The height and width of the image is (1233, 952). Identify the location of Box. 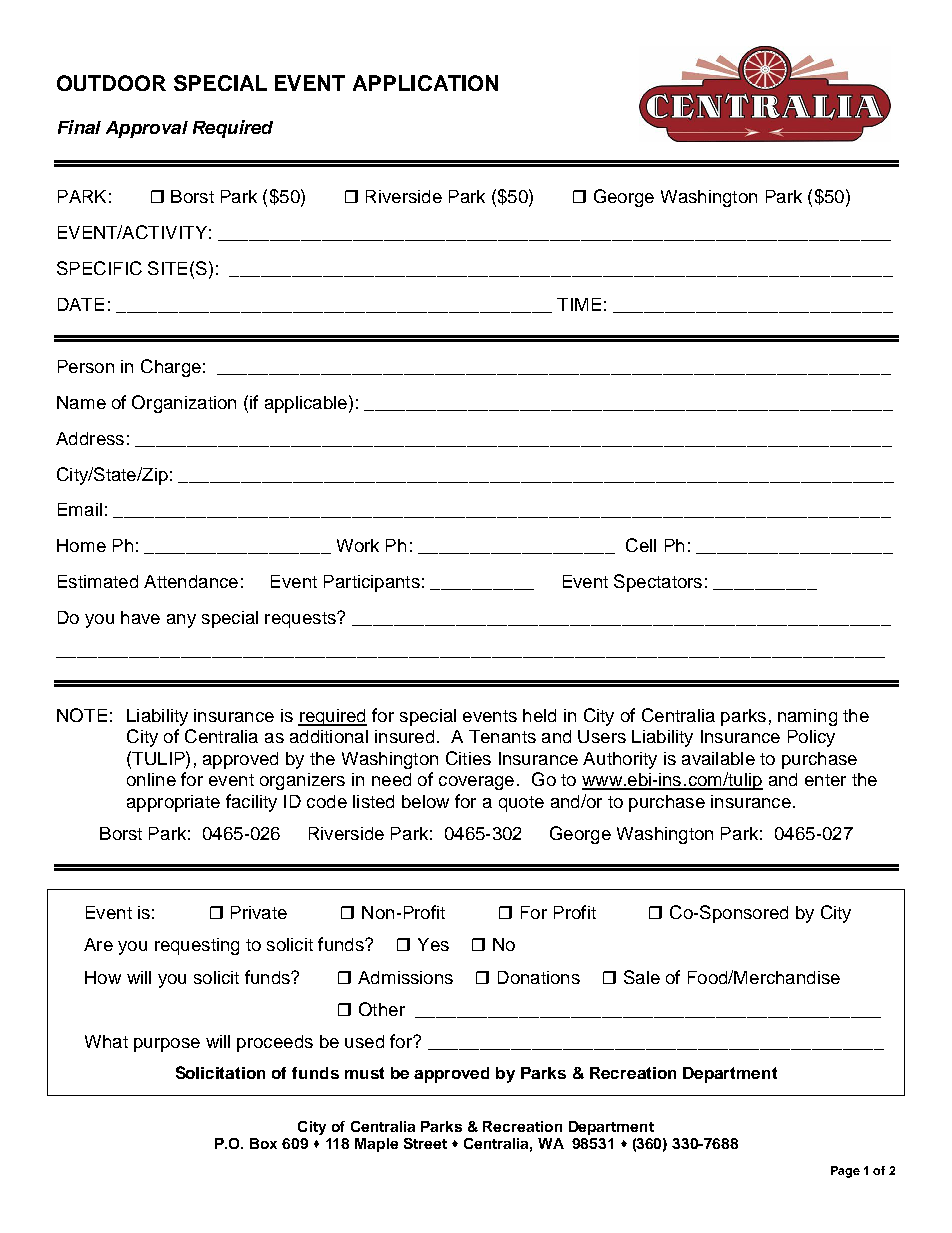
(263, 1143).
